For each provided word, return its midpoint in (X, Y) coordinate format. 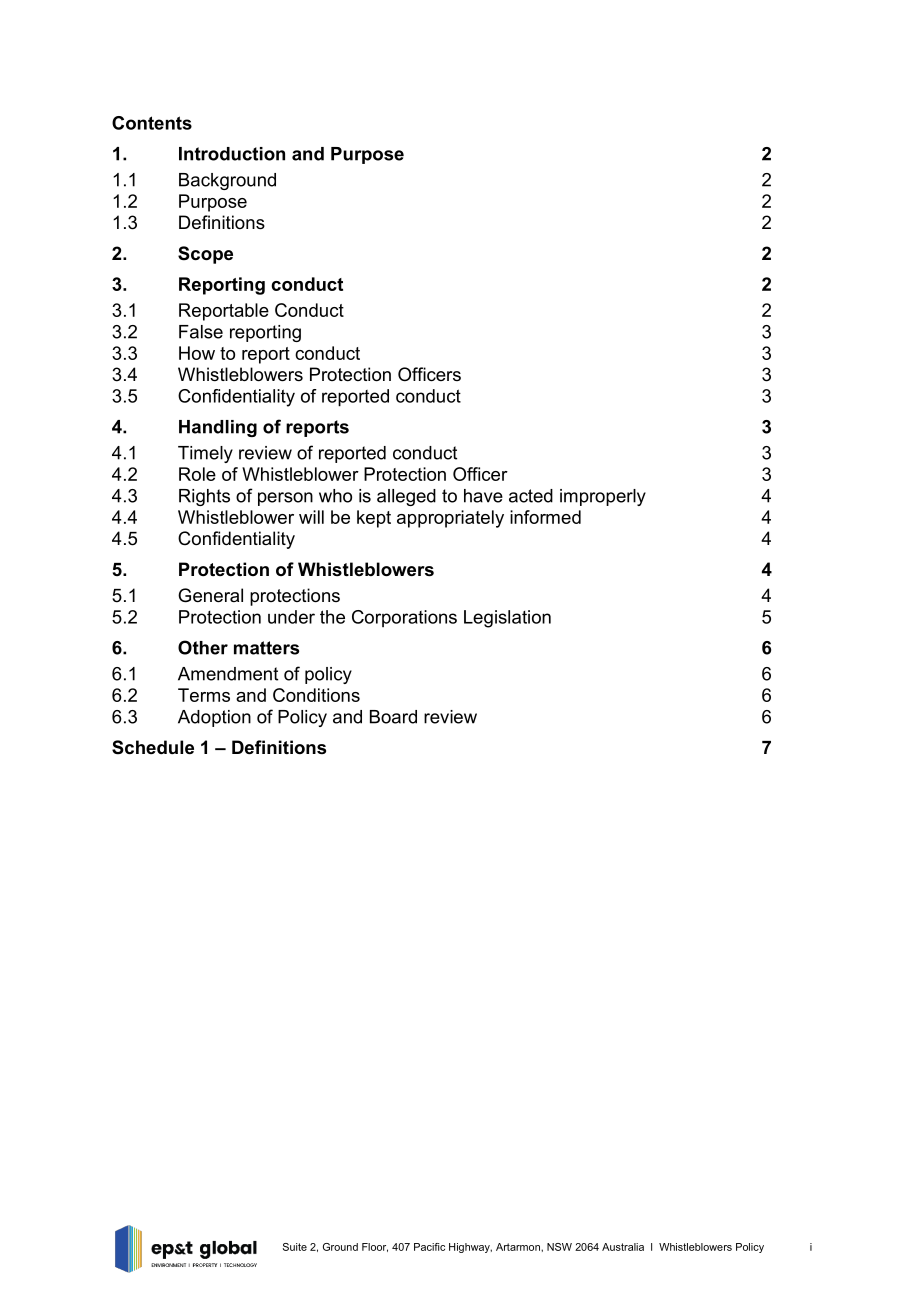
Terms (204, 695)
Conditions (316, 695)
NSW (559, 1247)
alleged (406, 497)
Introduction (232, 154)
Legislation (507, 619)
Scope (205, 255)
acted (531, 496)
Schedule (153, 747)
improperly (603, 497)
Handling (218, 428)
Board (393, 717)
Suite (295, 1247)
